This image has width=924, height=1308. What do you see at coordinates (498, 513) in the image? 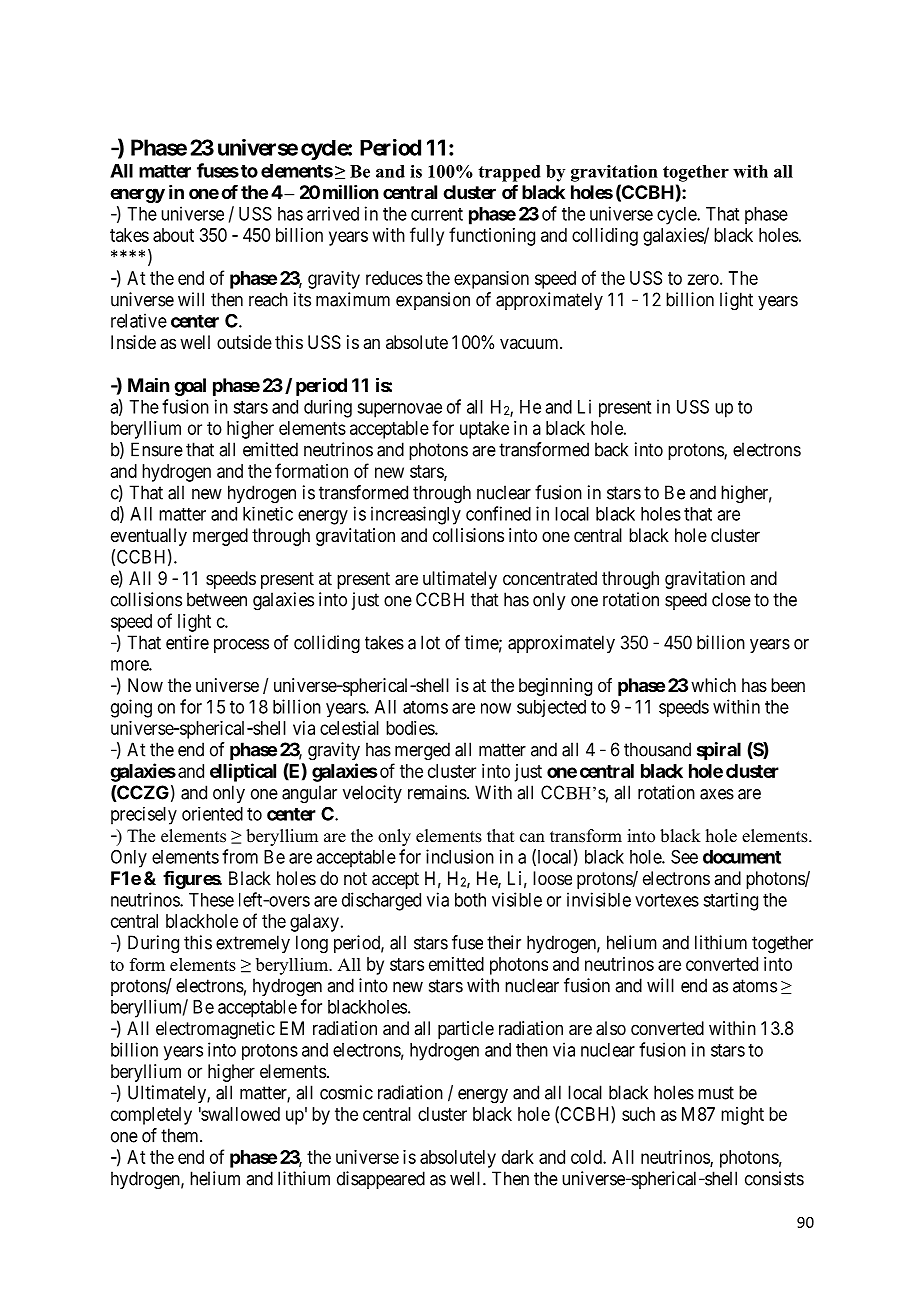
I see `confined` at bounding box center [498, 513].
